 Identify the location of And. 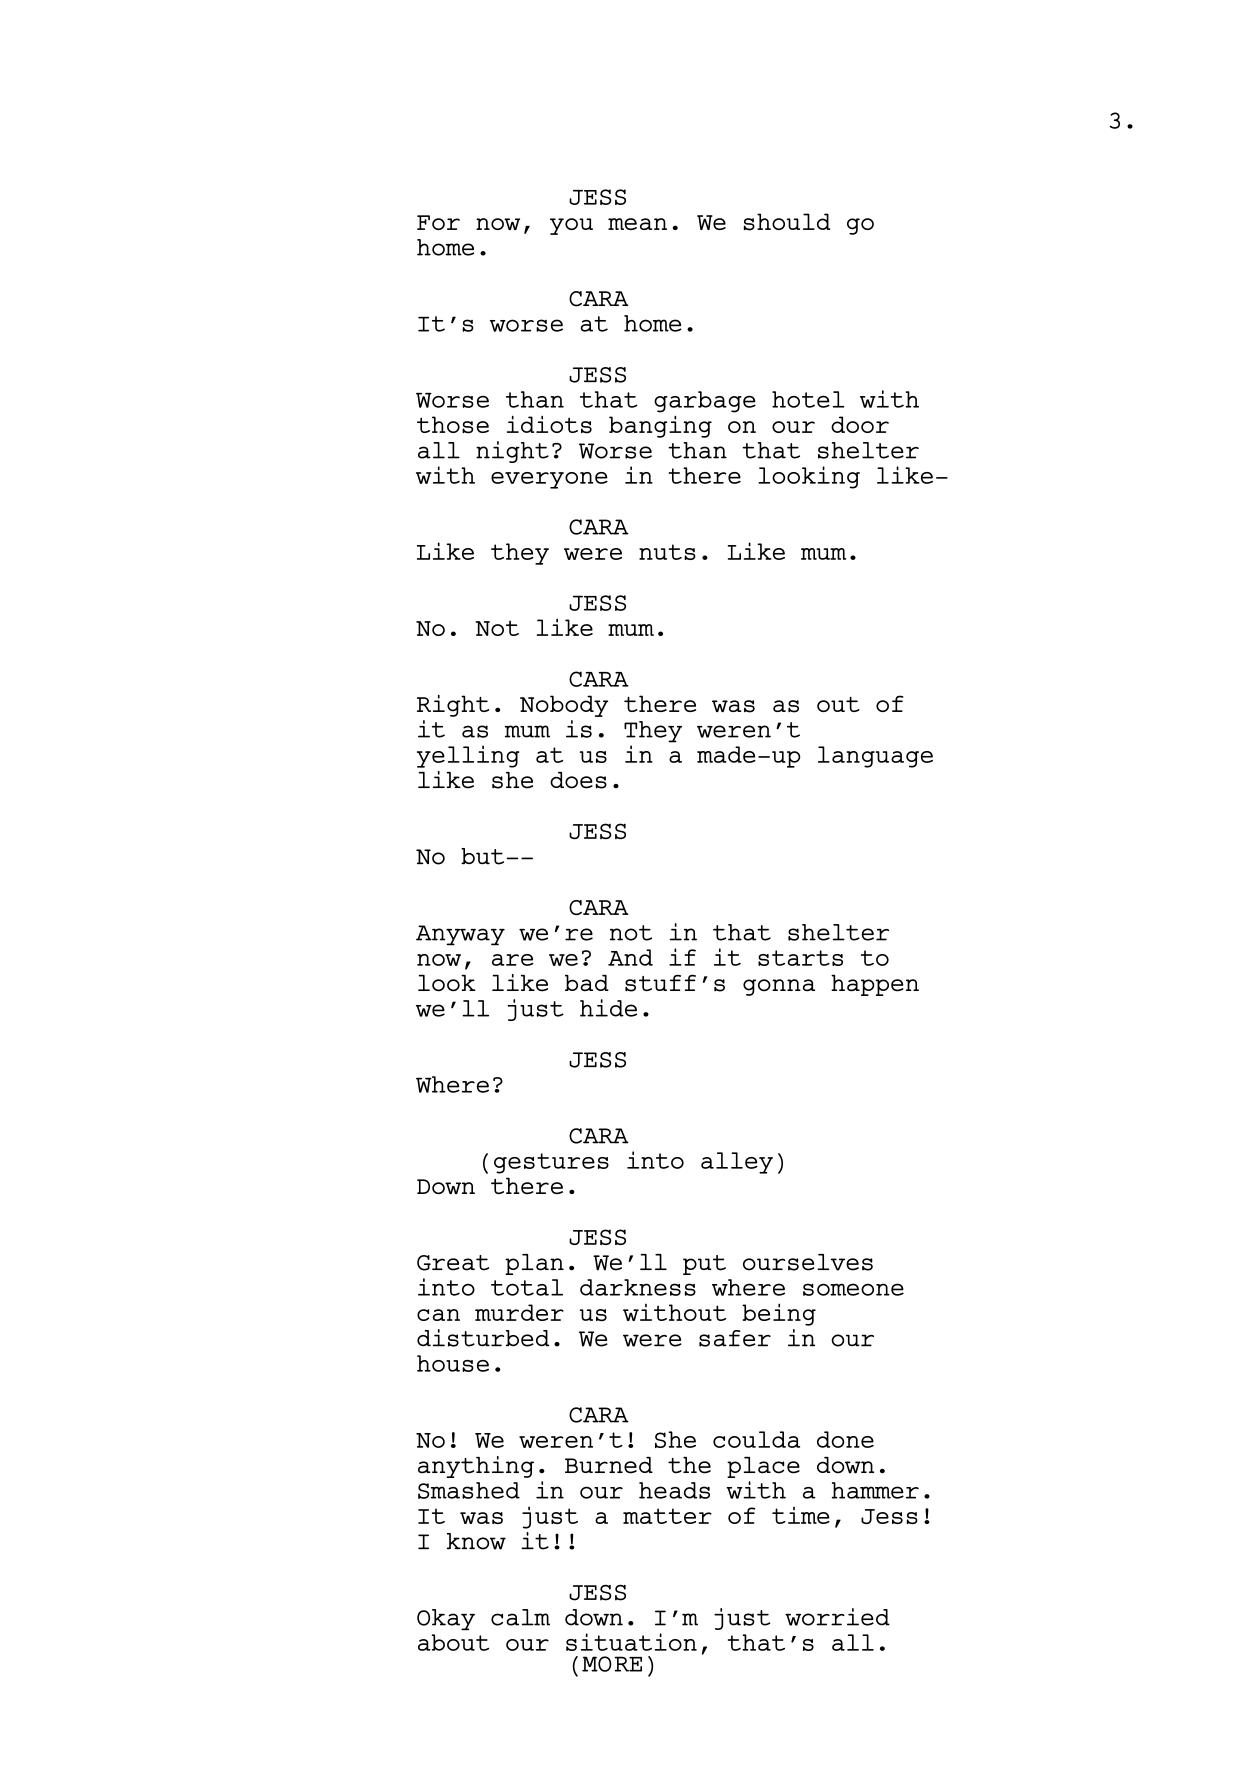
(630, 957).
